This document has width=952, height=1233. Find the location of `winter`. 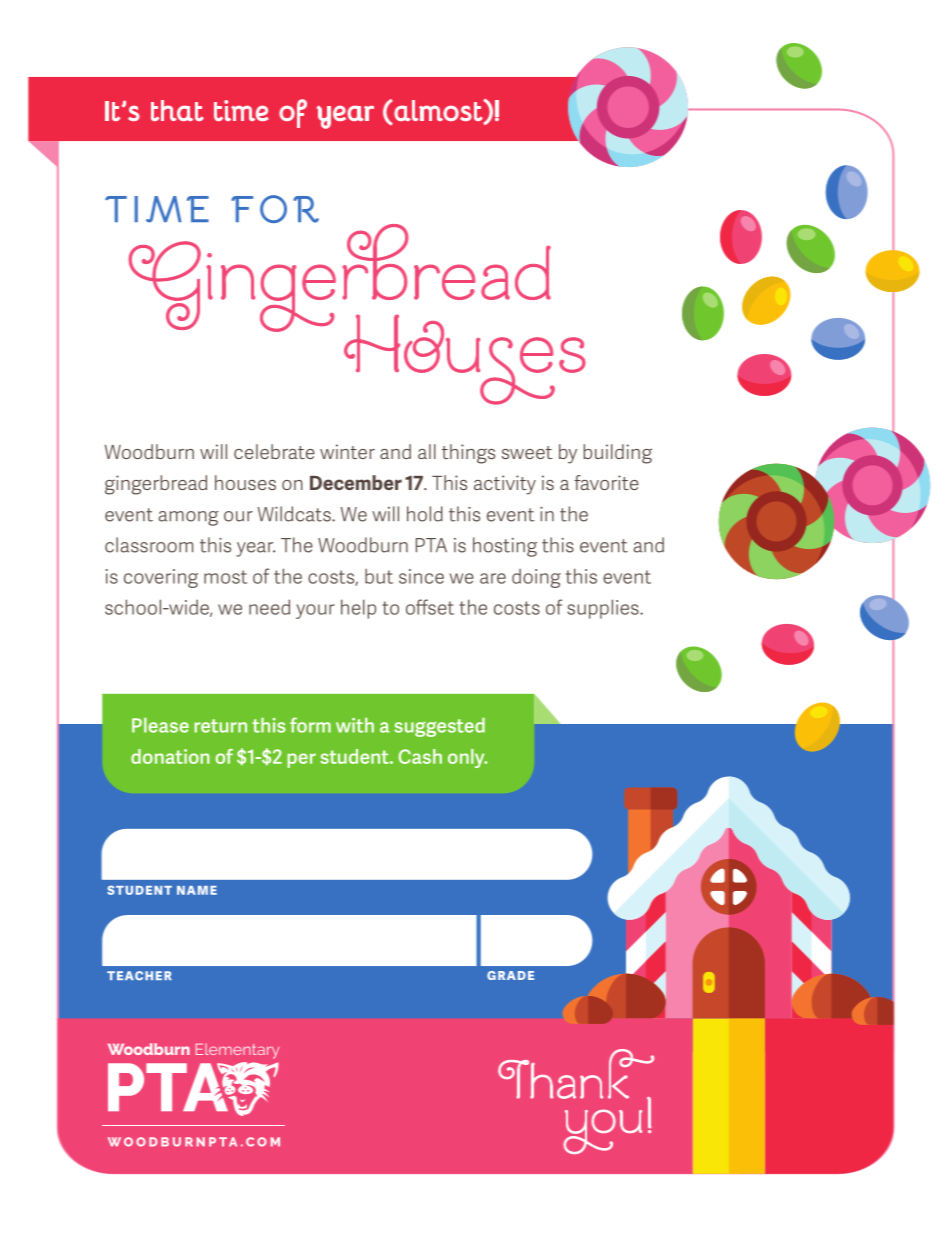

winter is located at coordinates (347, 451).
